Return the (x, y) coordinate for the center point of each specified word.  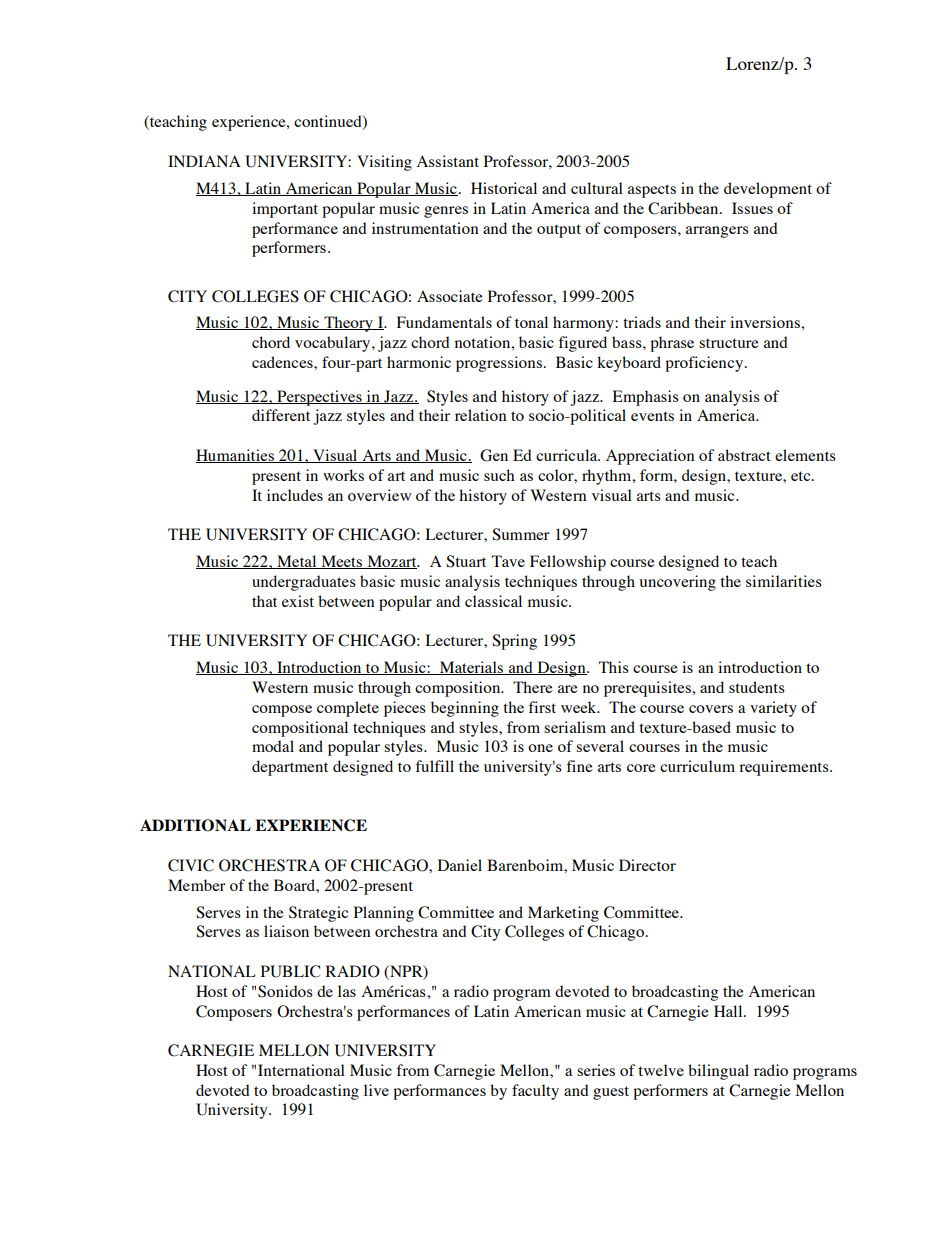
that (264, 601)
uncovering (677, 583)
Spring (514, 642)
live (376, 1090)
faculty (535, 1092)
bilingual (718, 1072)
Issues (752, 208)
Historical (504, 188)
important (285, 210)
